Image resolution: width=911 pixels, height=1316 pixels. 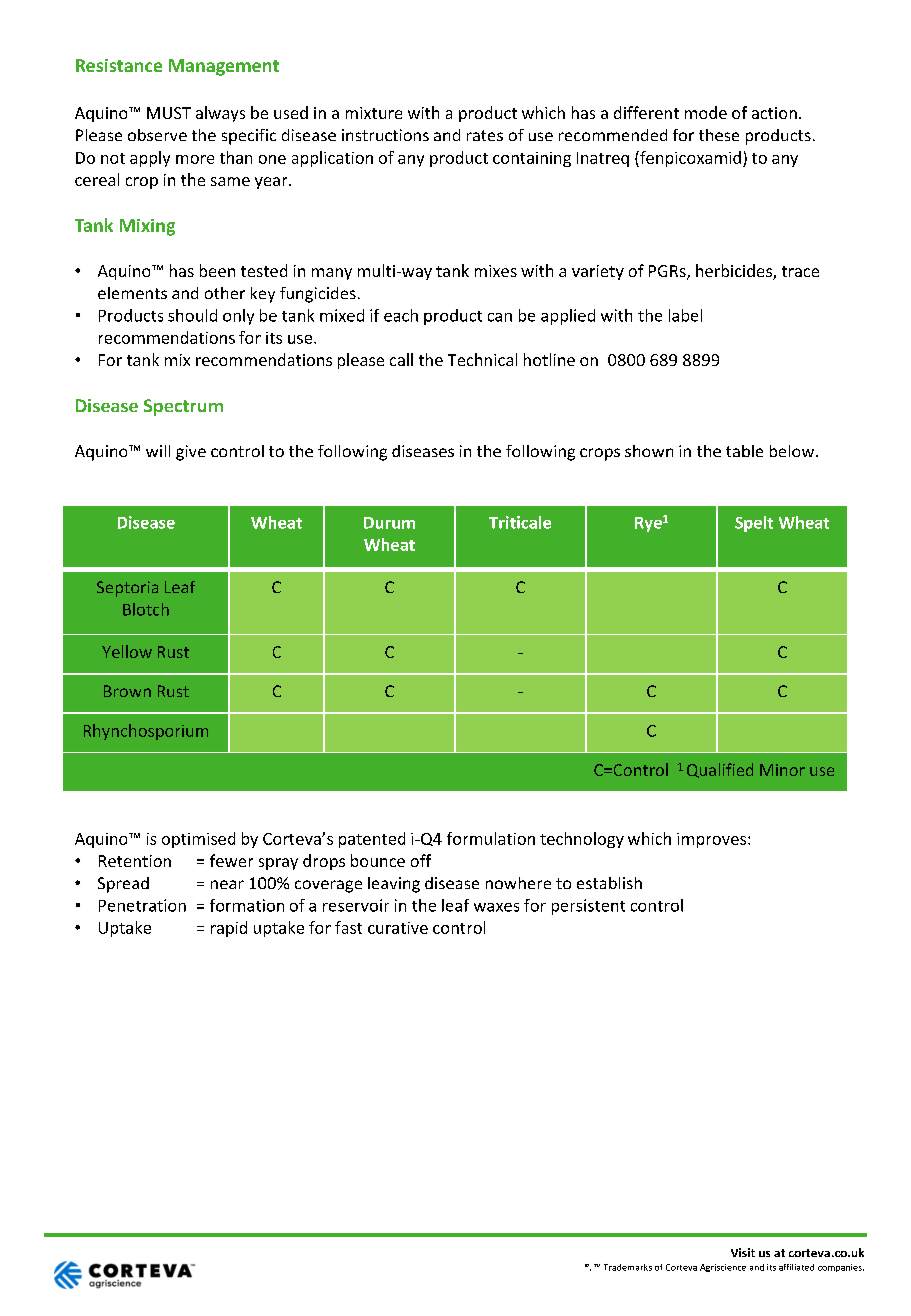 What do you see at coordinates (782, 770) in the image?
I see `Minor` at bounding box center [782, 770].
